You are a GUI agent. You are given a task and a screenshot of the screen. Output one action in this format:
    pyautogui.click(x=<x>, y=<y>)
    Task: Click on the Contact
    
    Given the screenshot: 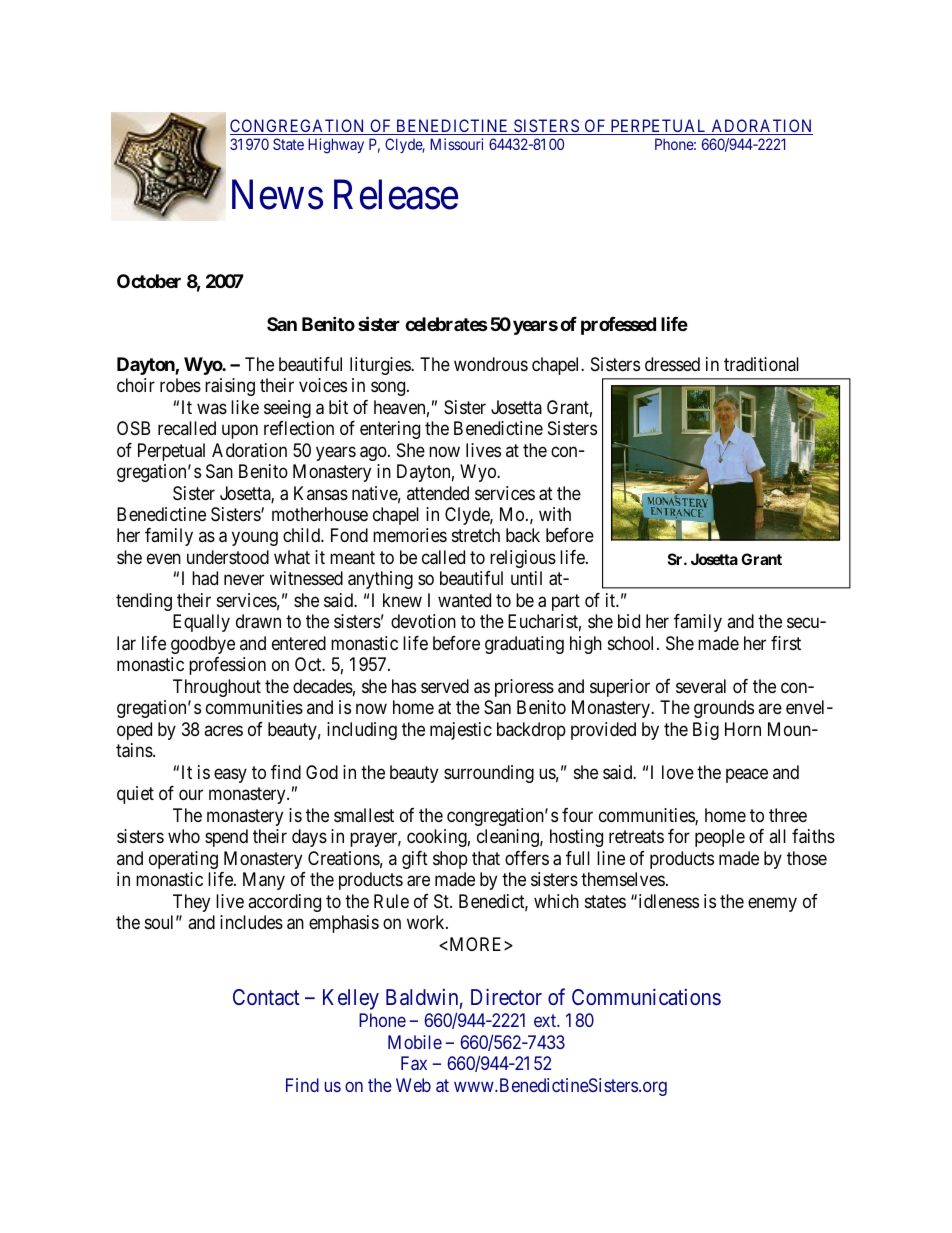 What is the action you would take?
    pyautogui.click(x=266, y=997)
